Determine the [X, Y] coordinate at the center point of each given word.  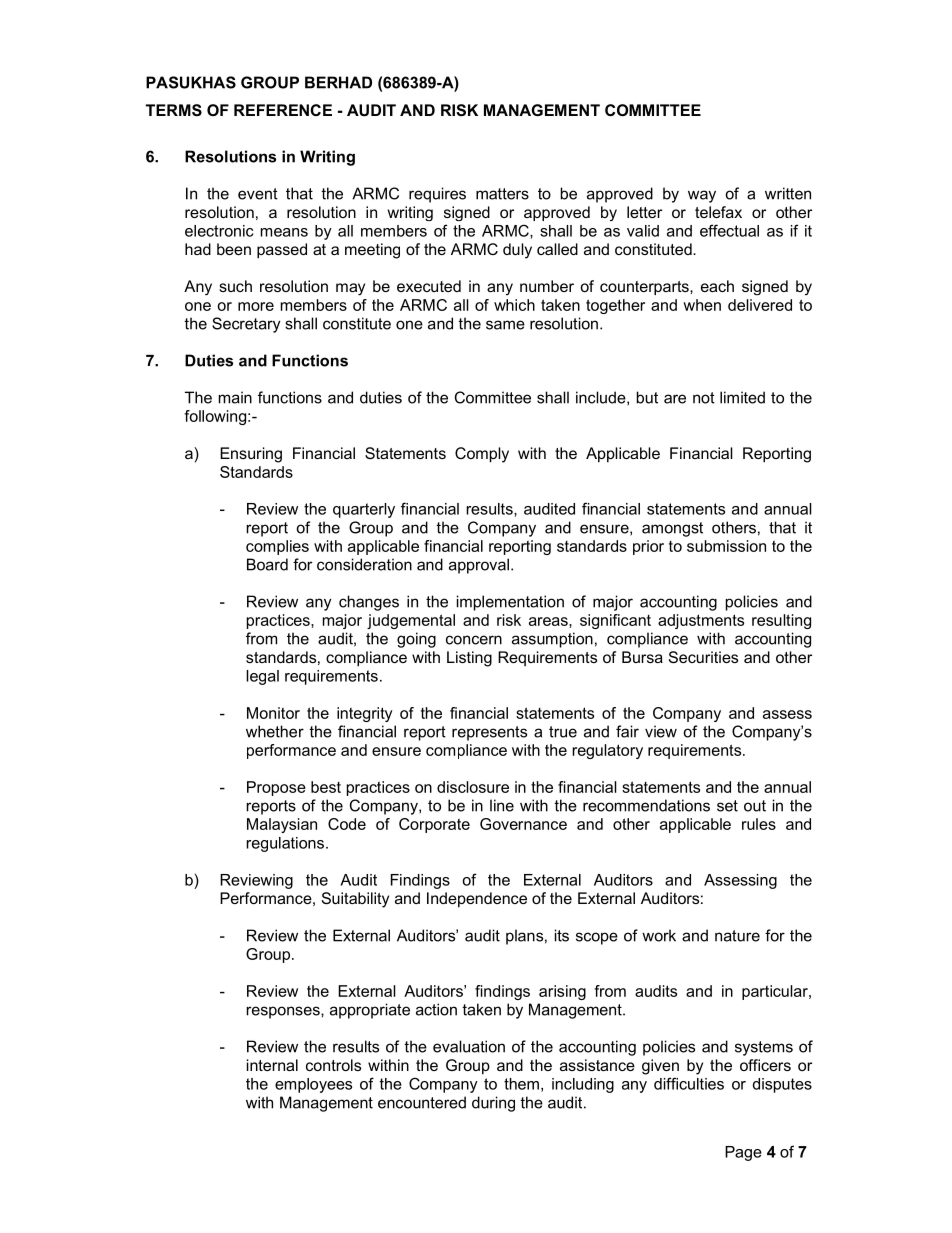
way [702, 196]
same [505, 325]
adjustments [701, 621]
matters [502, 194]
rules [759, 824]
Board [267, 564]
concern [474, 640]
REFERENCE [283, 110]
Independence [477, 899]
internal [272, 1065]
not [704, 398]
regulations [285, 844]
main [235, 397]
